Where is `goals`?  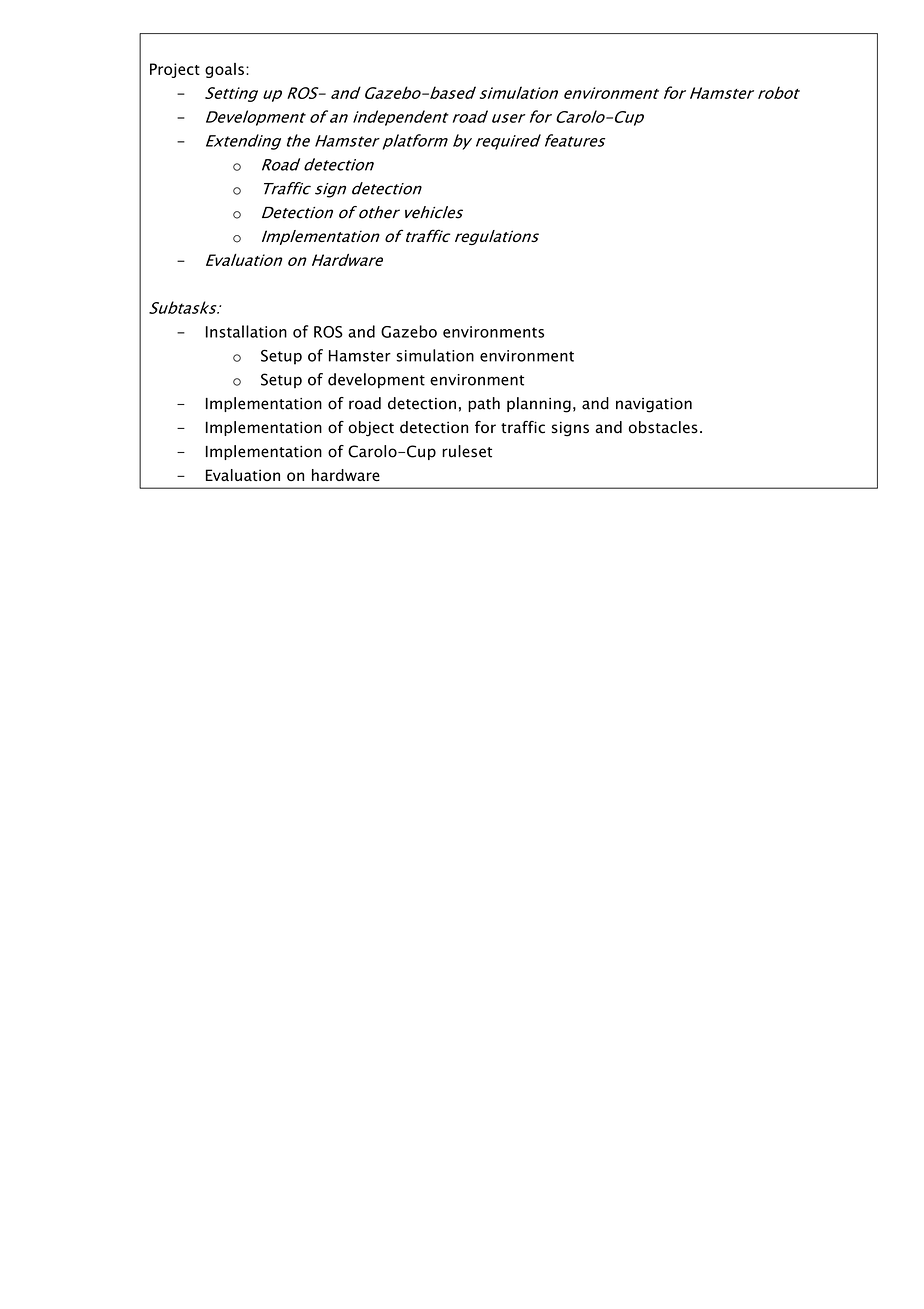
goals is located at coordinates (224, 70).
